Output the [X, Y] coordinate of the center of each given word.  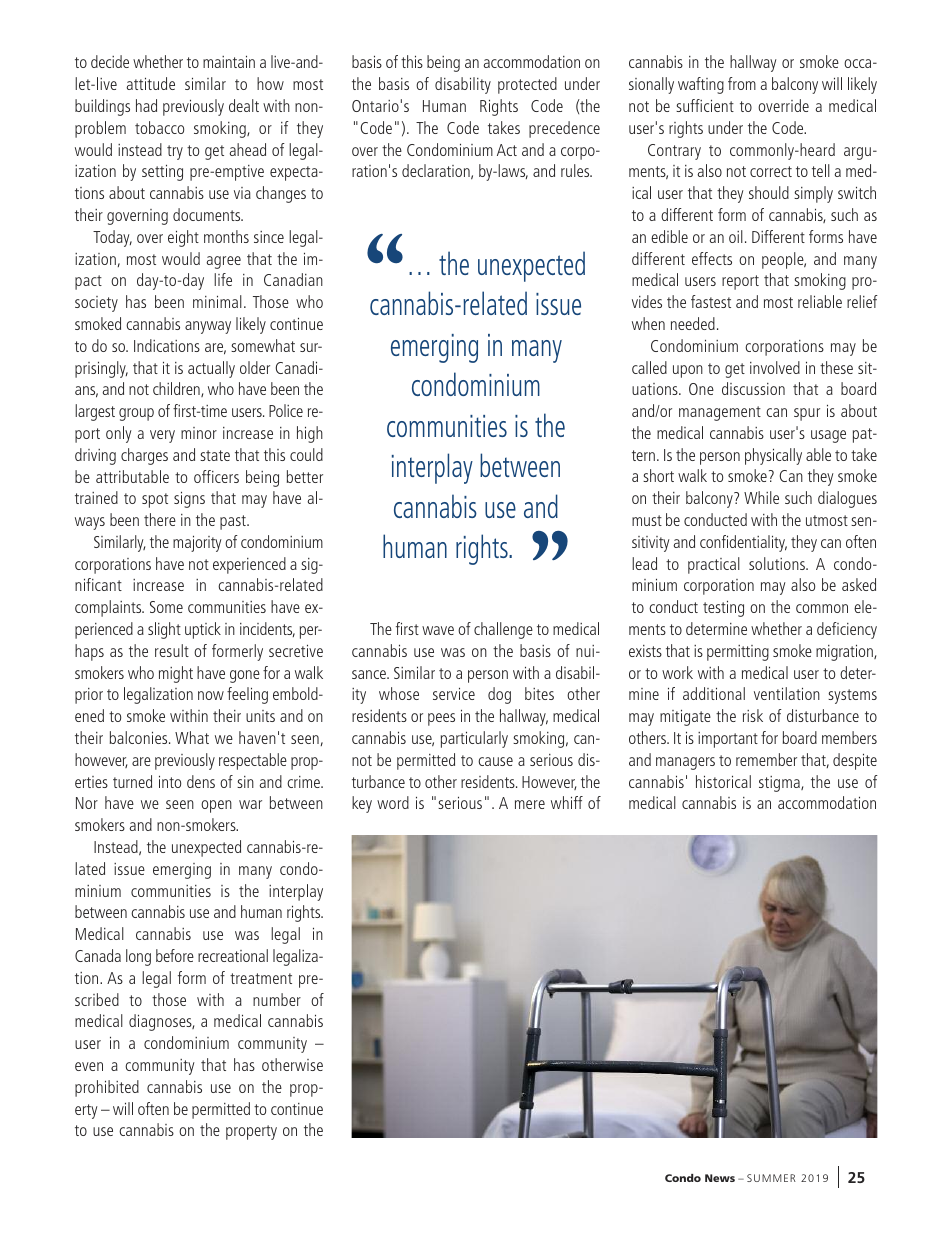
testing [723, 609]
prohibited [107, 1088]
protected [527, 85]
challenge [503, 630]
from [742, 83]
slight [164, 630]
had [146, 105]
